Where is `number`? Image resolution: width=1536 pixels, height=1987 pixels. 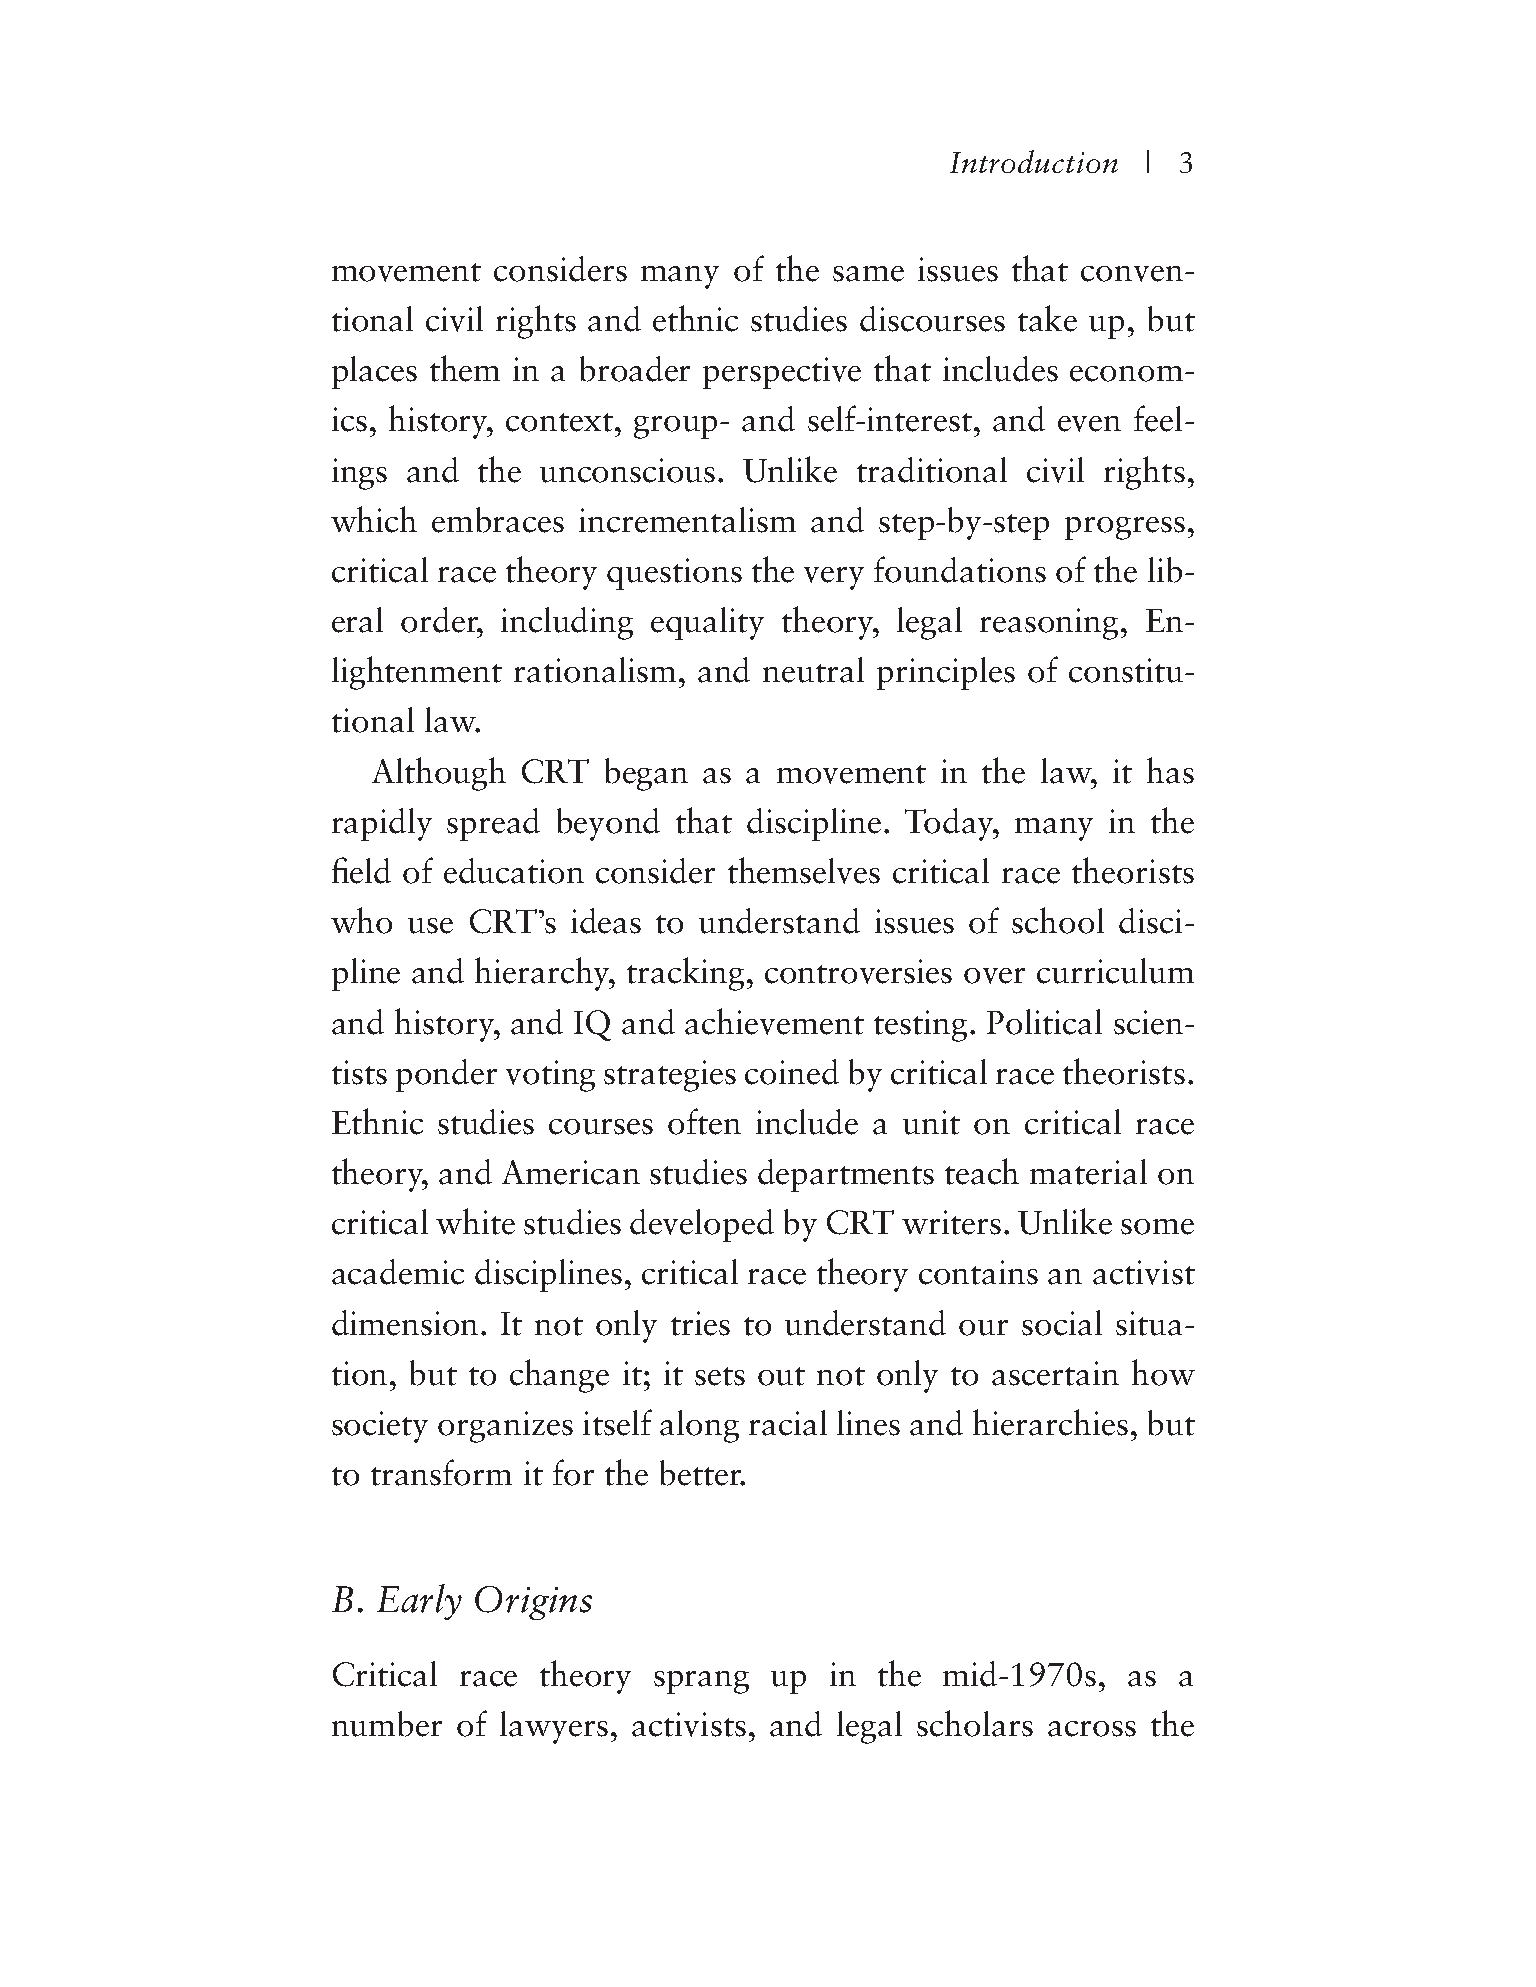 number is located at coordinates (387, 1724).
